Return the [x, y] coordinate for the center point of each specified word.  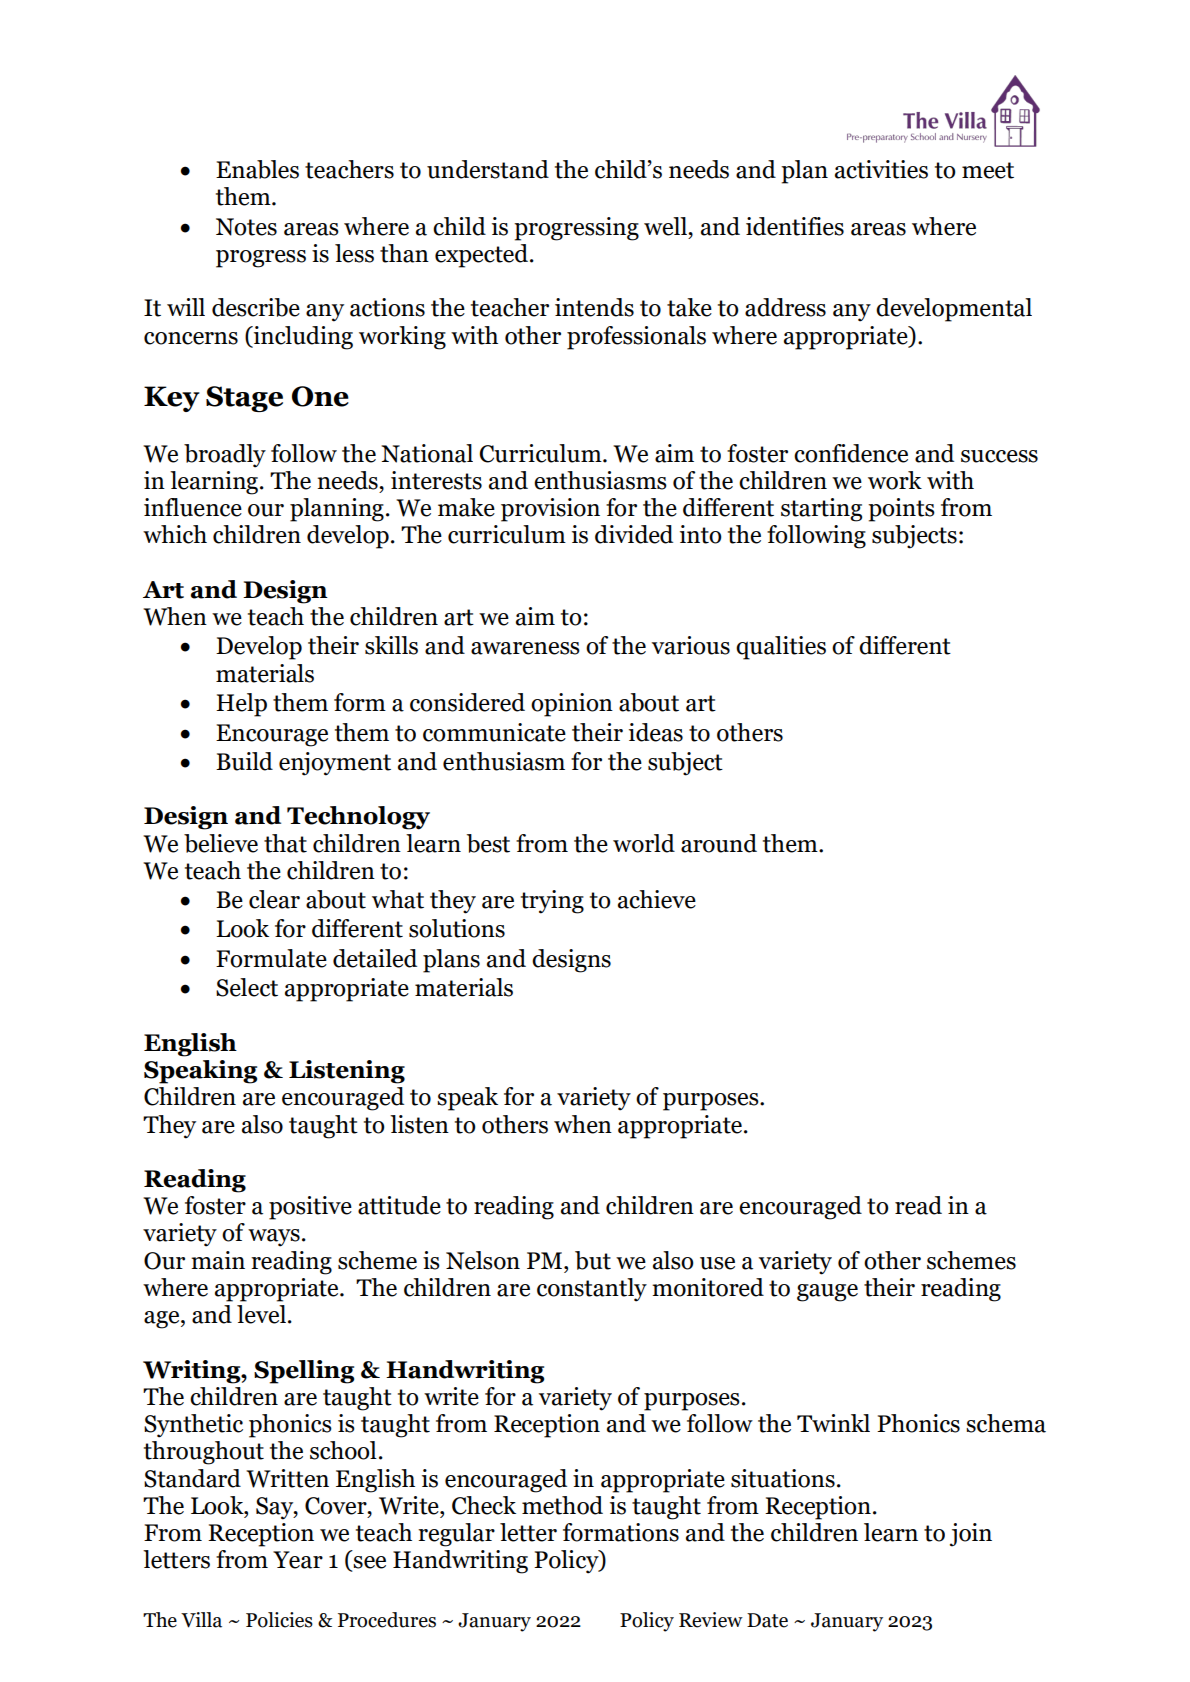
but [593, 1260]
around [719, 843]
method [562, 1505]
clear [274, 899]
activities [881, 169]
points [901, 510]
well [667, 226]
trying [552, 902]
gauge [827, 1293]
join [971, 1535]
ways [274, 1238]
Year [298, 1560]
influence [193, 507]
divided [634, 534]
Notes [246, 227]
